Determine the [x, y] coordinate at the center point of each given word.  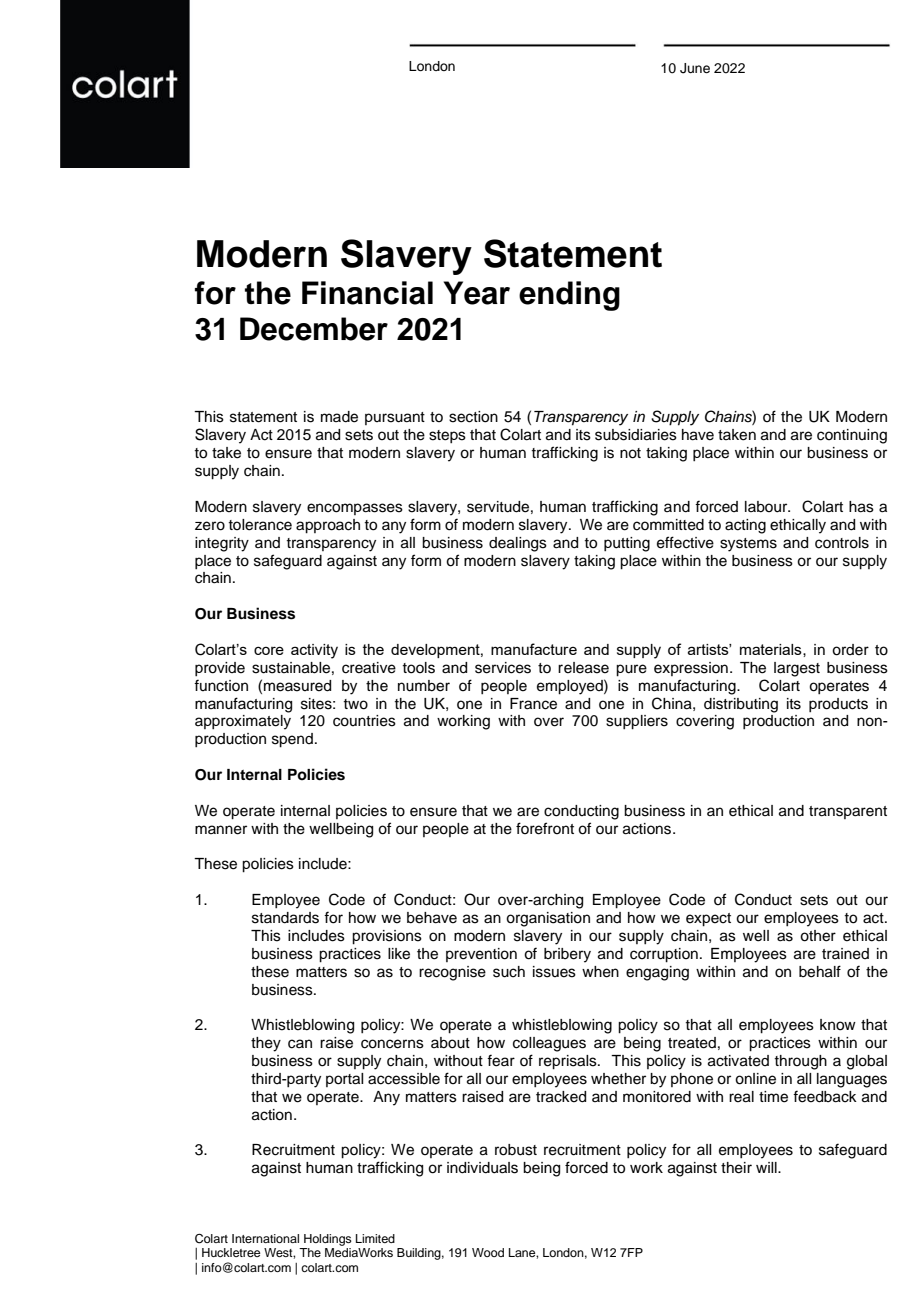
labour [767, 507]
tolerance [260, 525]
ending [569, 296]
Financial [367, 293]
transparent [848, 812]
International [265, 1238]
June [695, 68]
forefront [545, 828]
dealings [518, 544]
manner [221, 830]
